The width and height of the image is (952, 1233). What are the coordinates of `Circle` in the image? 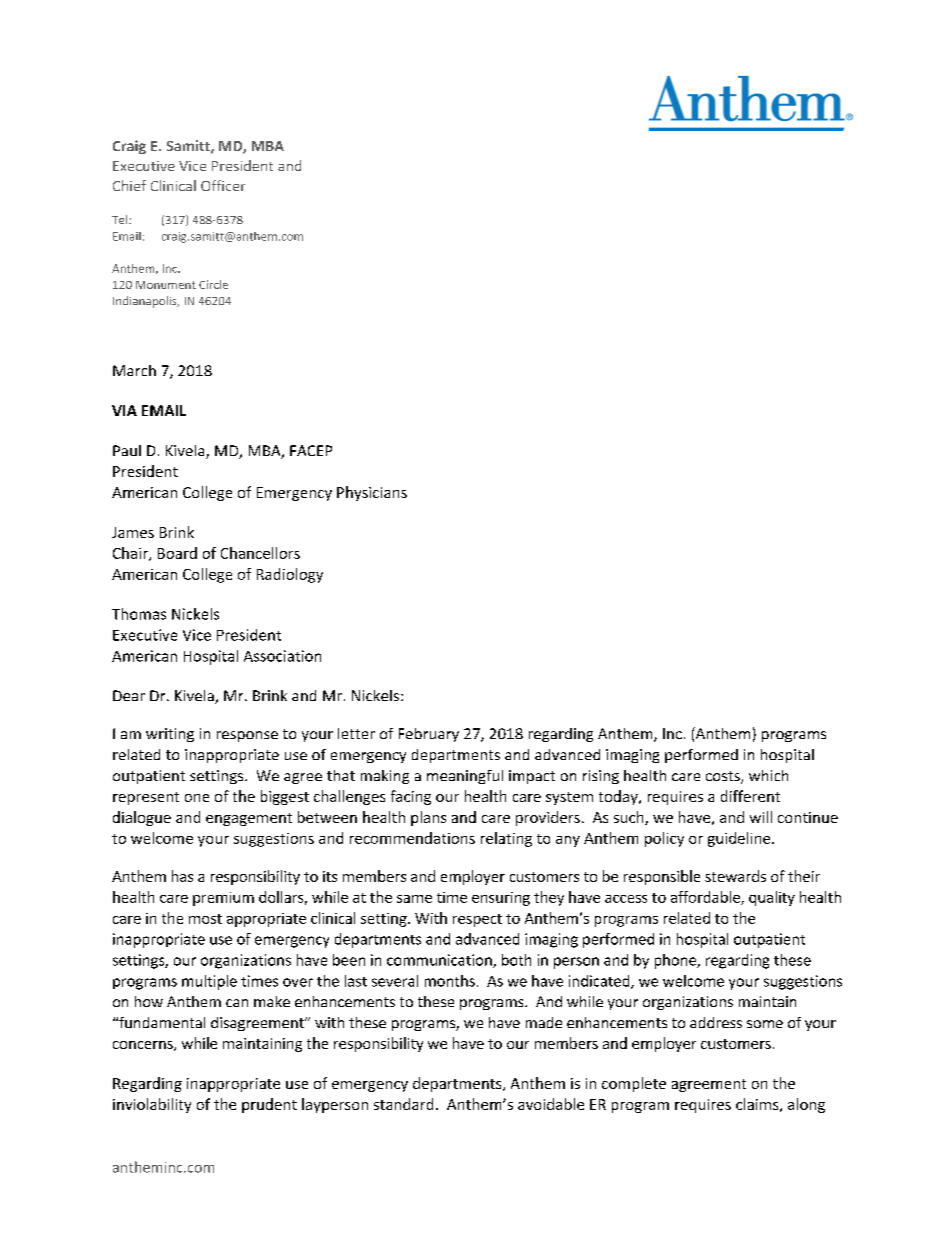 It's located at (213, 284).
